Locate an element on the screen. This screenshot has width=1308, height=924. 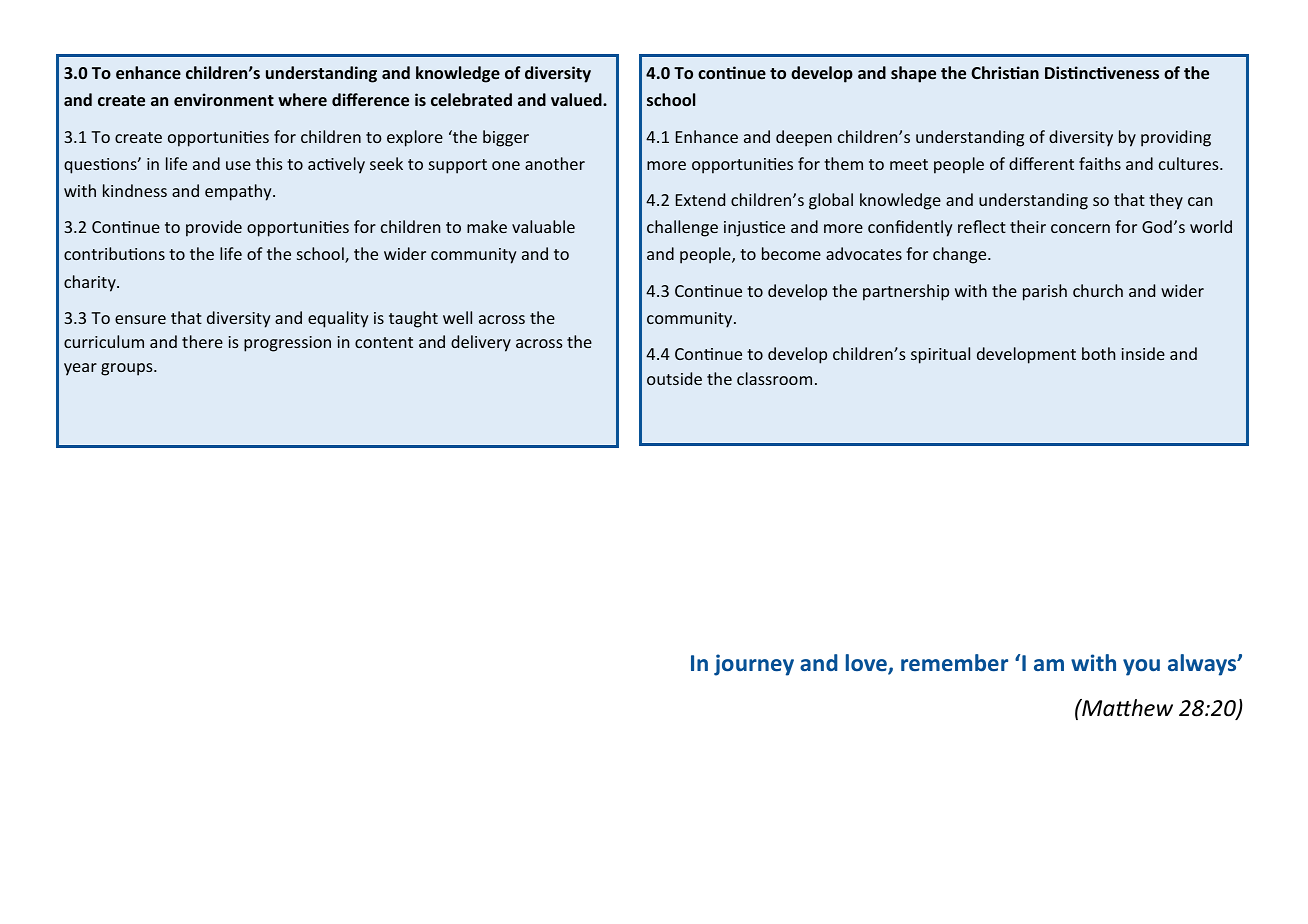
groups is located at coordinates (128, 369).
